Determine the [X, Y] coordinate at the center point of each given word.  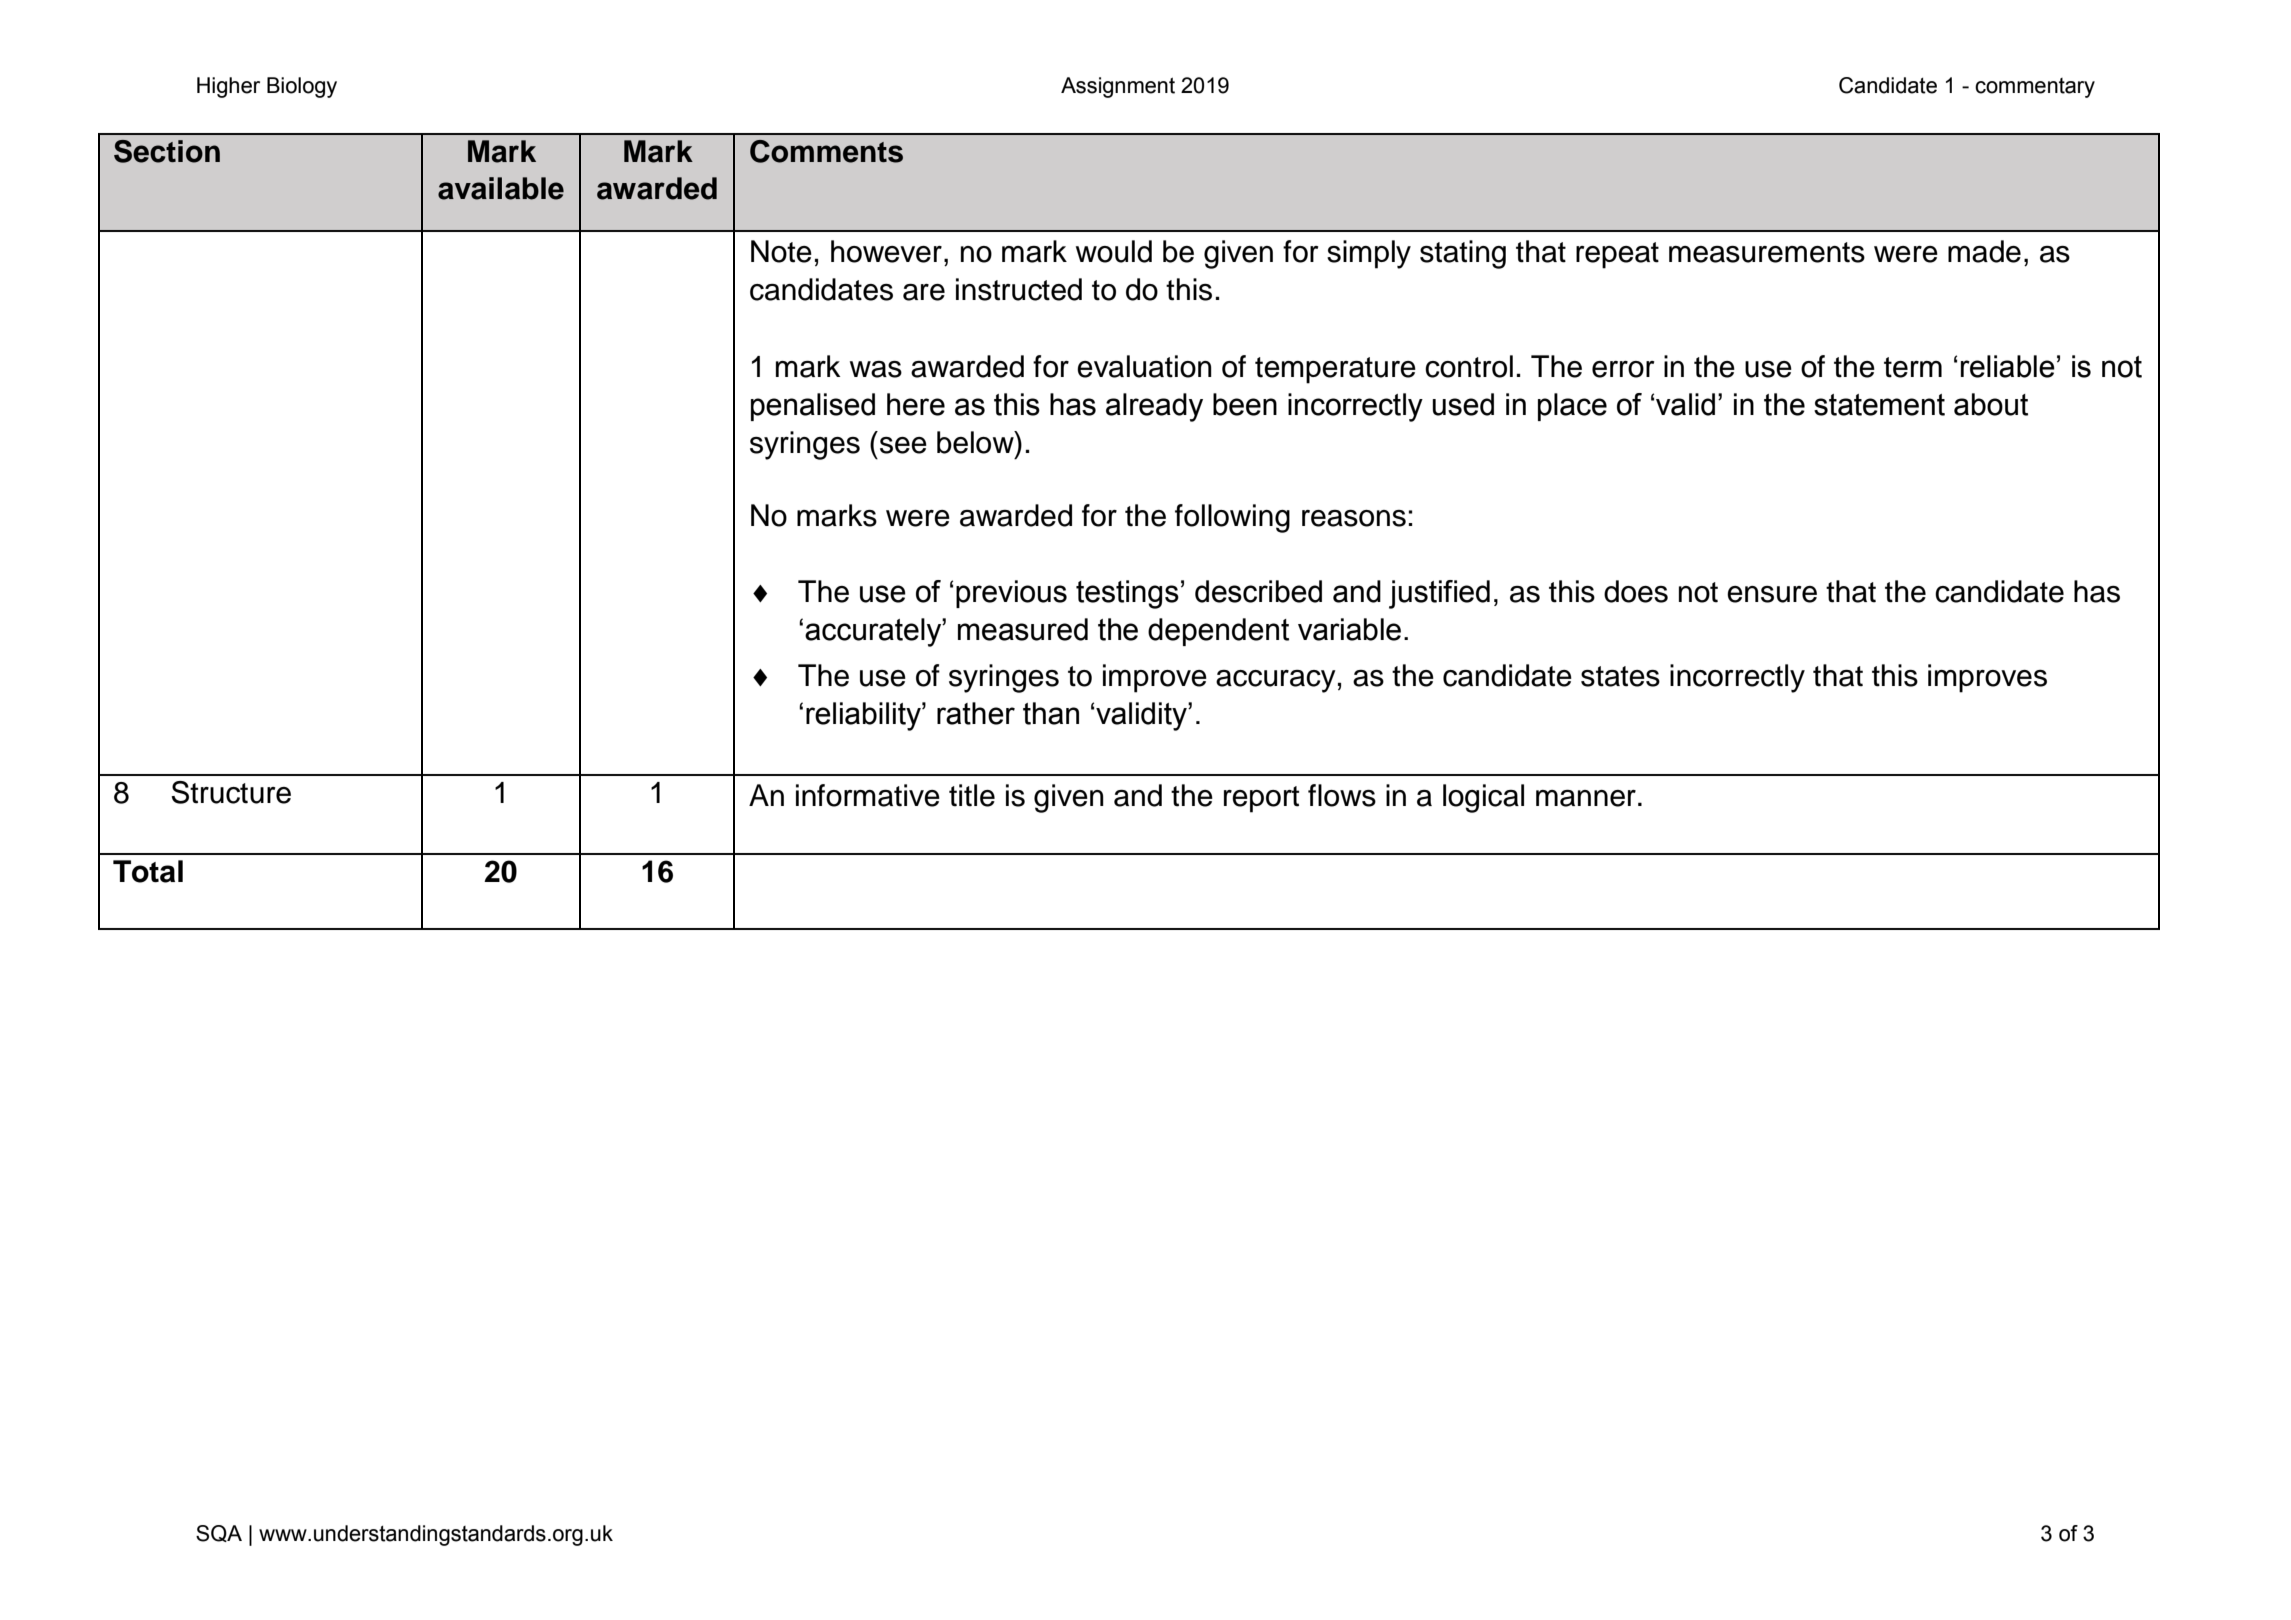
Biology [302, 87]
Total [148, 871]
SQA [219, 1533]
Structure [231, 792]
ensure [1772, 594]
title [972, 795]
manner [1586, 798]
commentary [2035, 88]
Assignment [1118, 87]
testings [1127, 594]
